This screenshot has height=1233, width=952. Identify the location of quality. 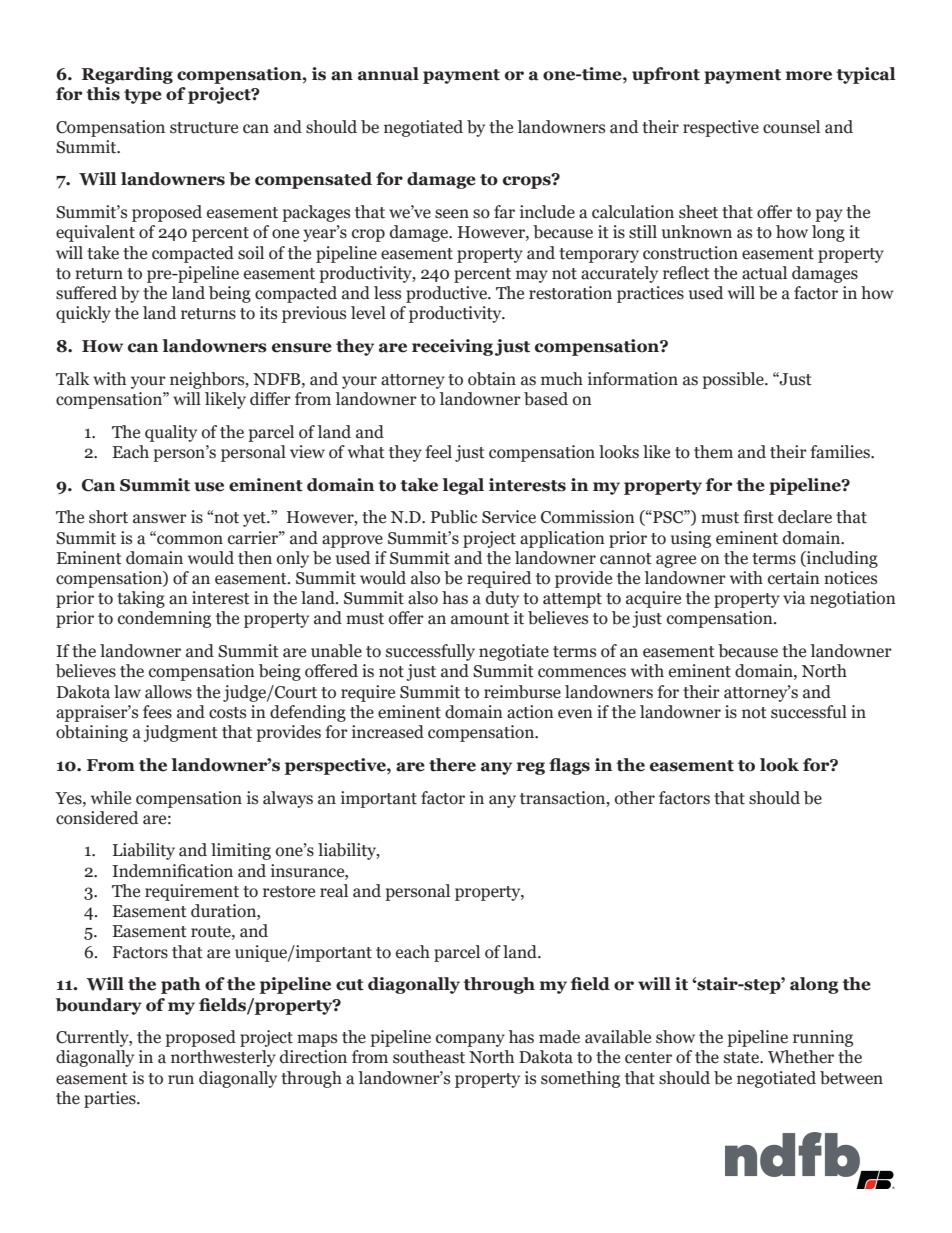
(171, 433).
